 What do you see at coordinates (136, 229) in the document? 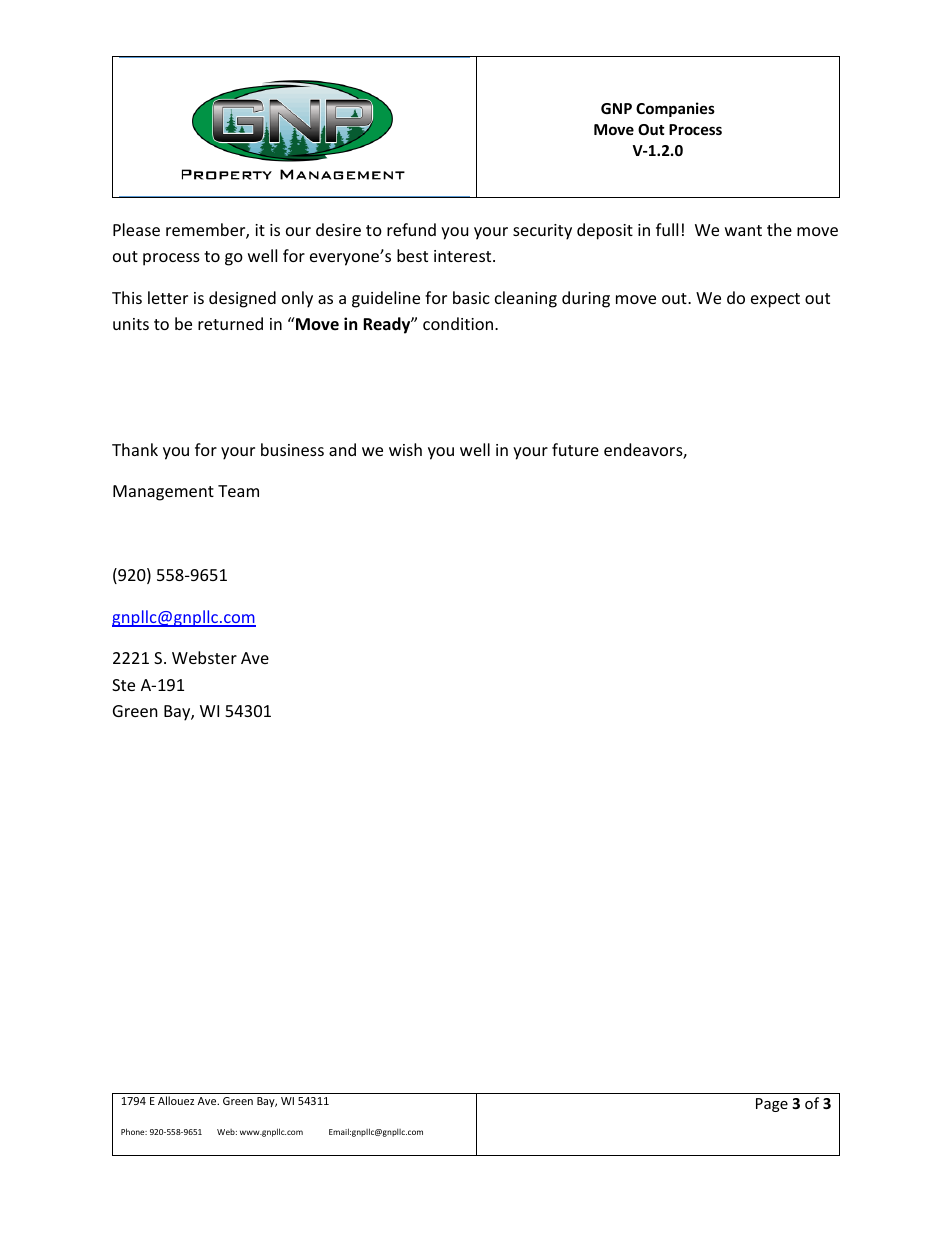
I see `Please` at bounding box center [136, 229].
